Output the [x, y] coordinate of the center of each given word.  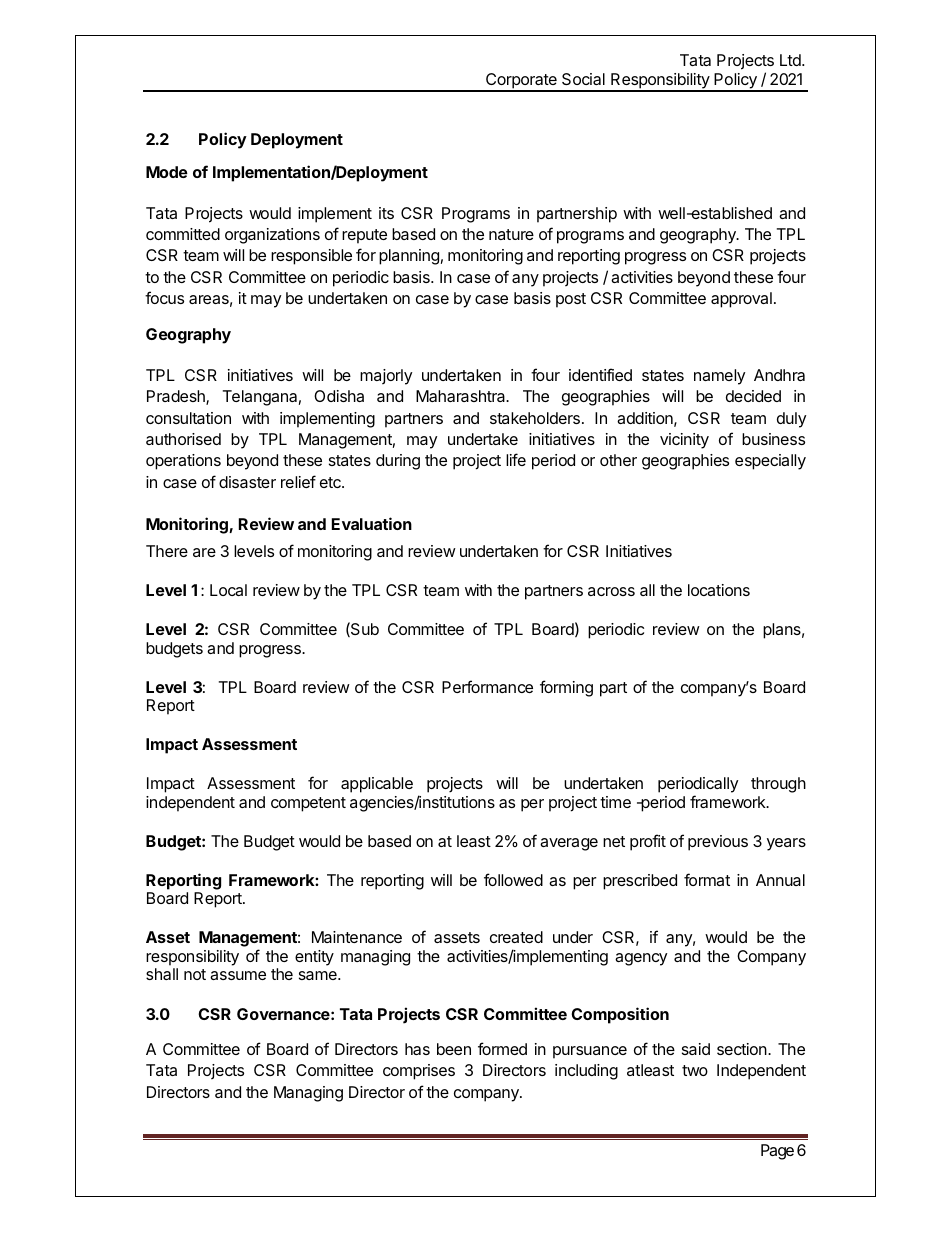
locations [719, 590]
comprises [419, 1072]
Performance [487, 686]
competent [308, 804]
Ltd [791, 60]
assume [238, 975]
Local [228, 590]
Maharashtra [462, 396]
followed [513, 879]
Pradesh [177, 397]
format [707, 879]
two [695, 1070]
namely [719, 377]
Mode [167, 172]
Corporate [521, 82]
